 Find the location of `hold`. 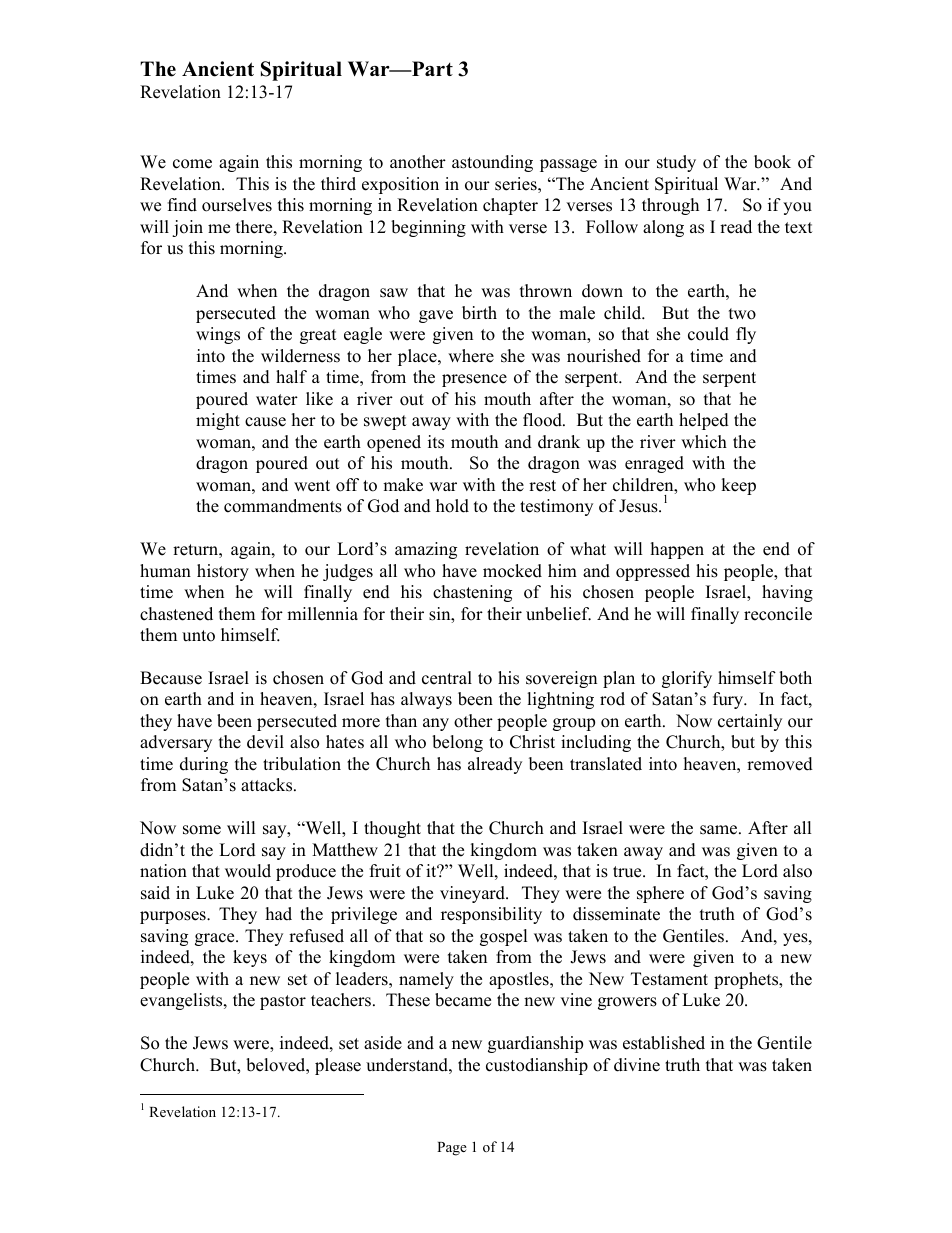

hold is located at coordinates (452, 506).
